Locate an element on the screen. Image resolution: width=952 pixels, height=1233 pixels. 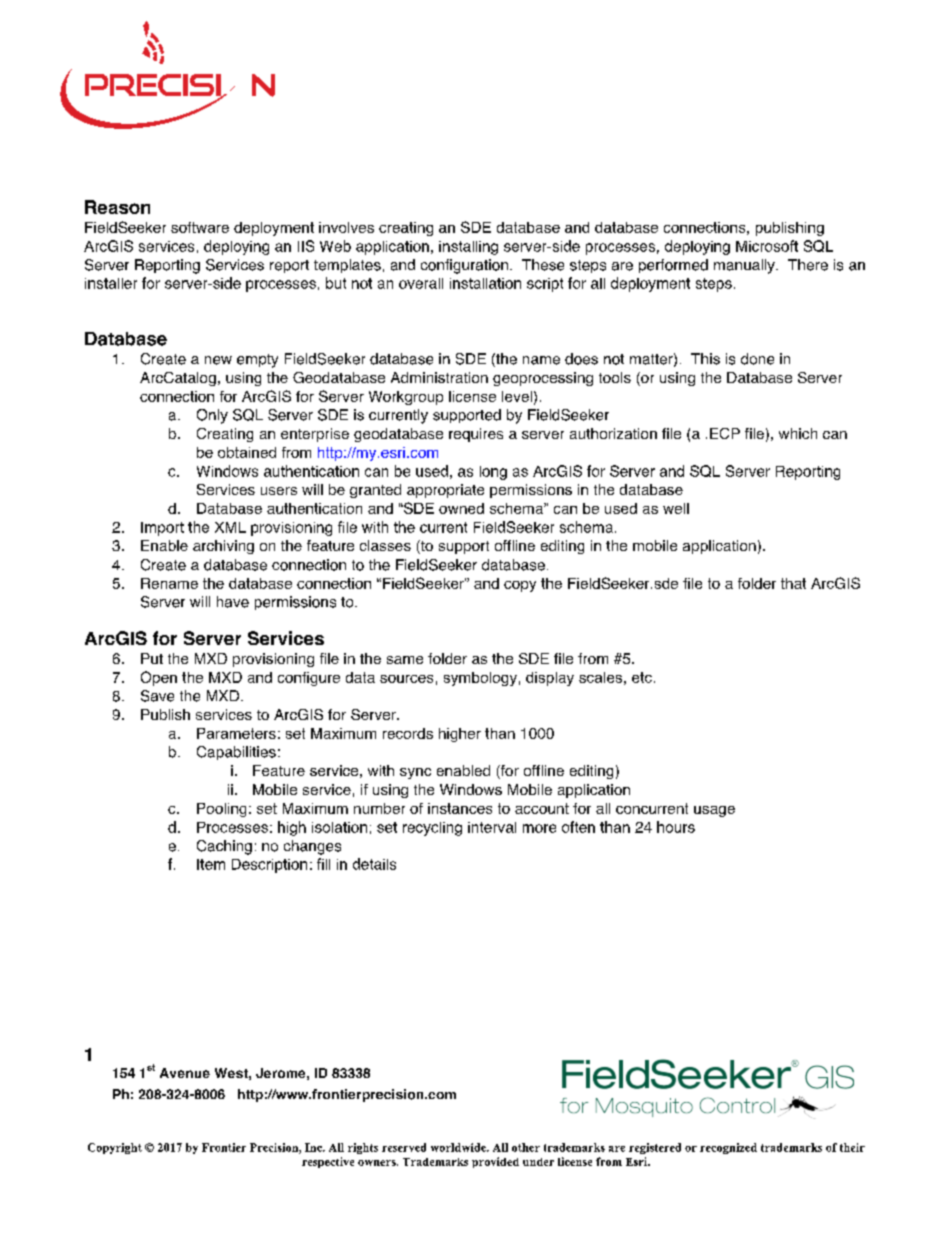
Reason is located at coordinates (117, 207).
